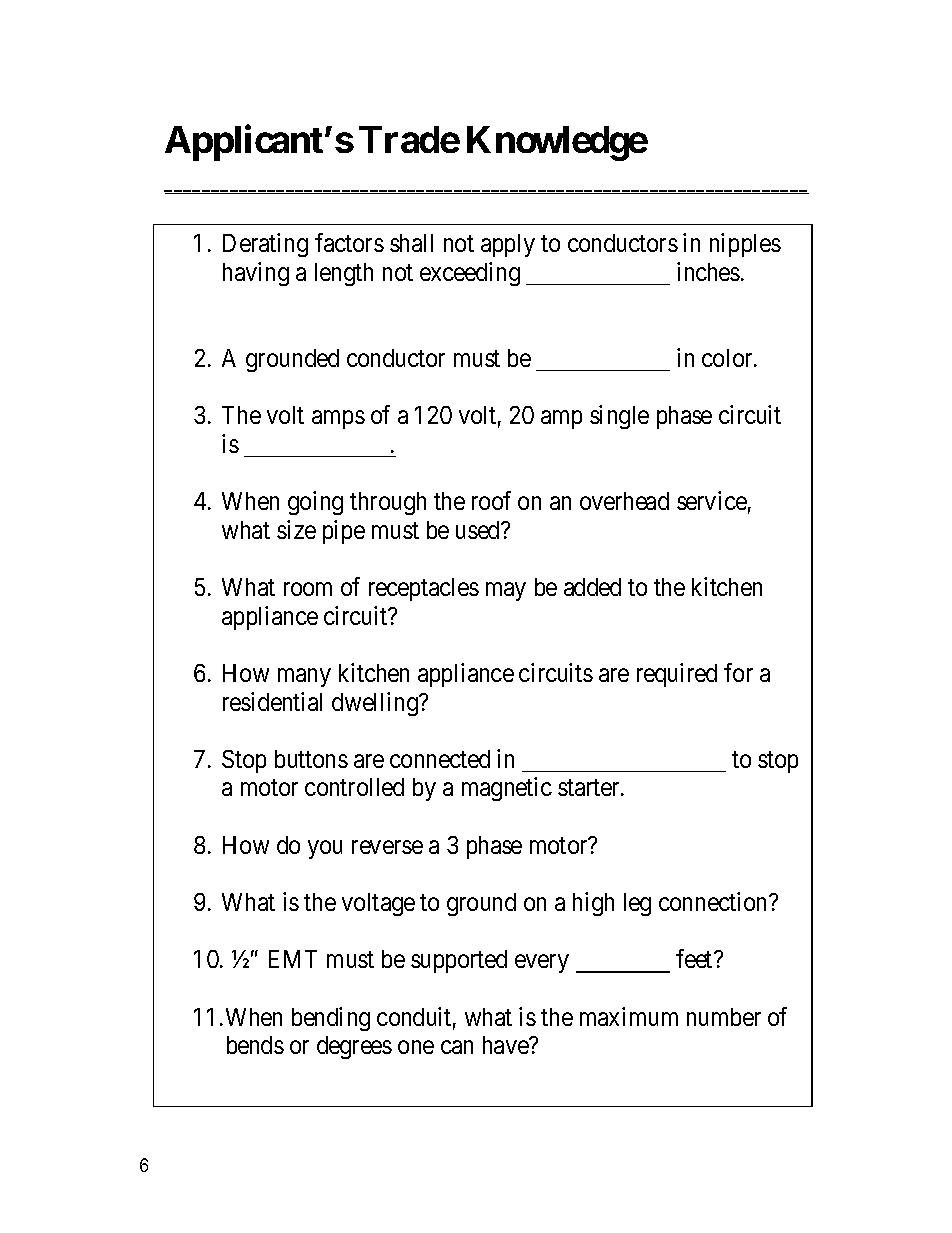 This image has height=1233, width=952. What do you see at coordinates (344, 274) in the image?
I see `length` at bounding box center [344, 274].
